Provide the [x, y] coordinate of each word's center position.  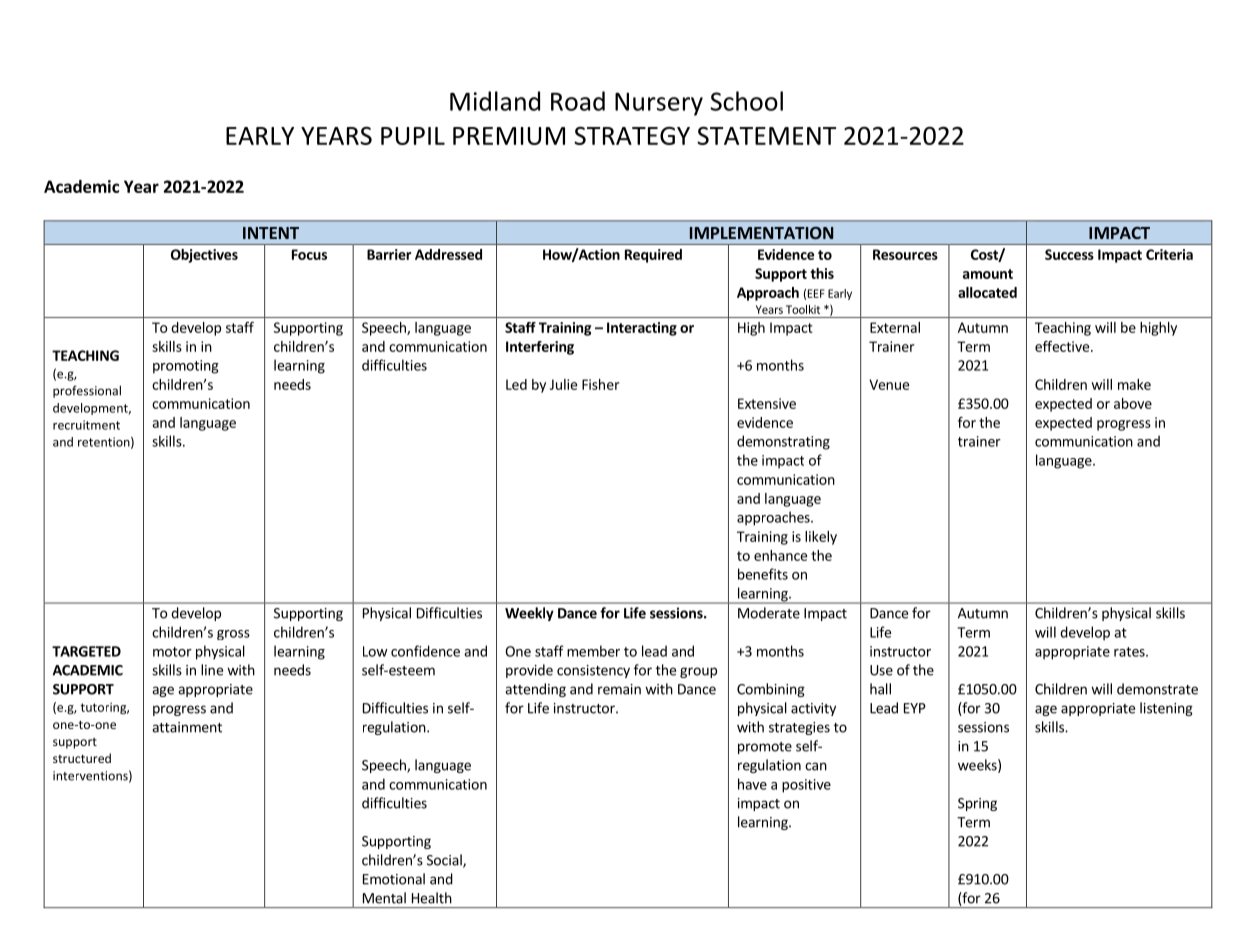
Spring [977, 804]
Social [445, 861]
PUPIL [413, 136]
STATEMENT [766, 136]
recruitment [86, 425]
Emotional [394, 879]
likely [821, 538]
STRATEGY [632, 136]
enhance [780, 555]
